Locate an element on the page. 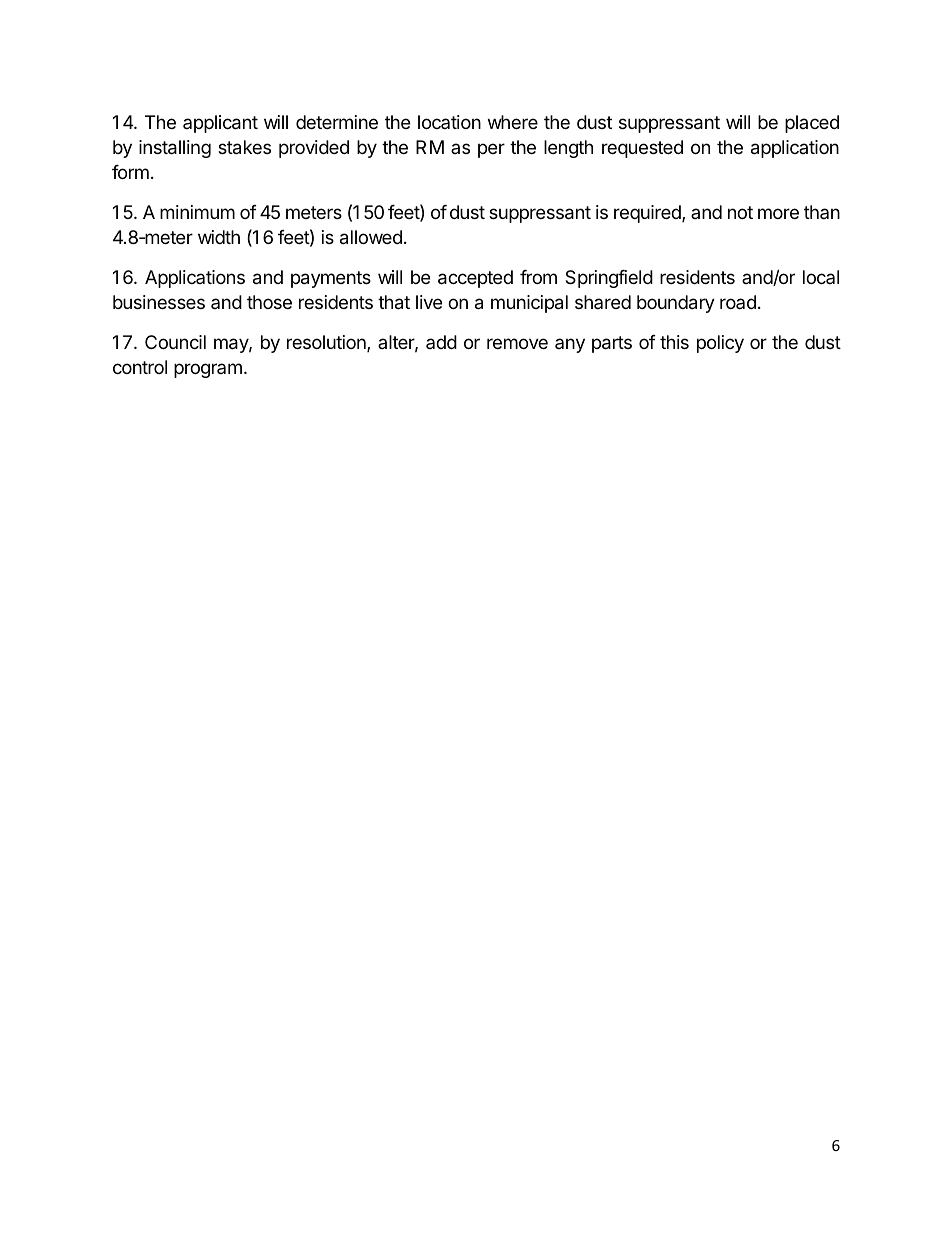 This page has height=1233, width=952. policy is located at coordinates (720, 344).
